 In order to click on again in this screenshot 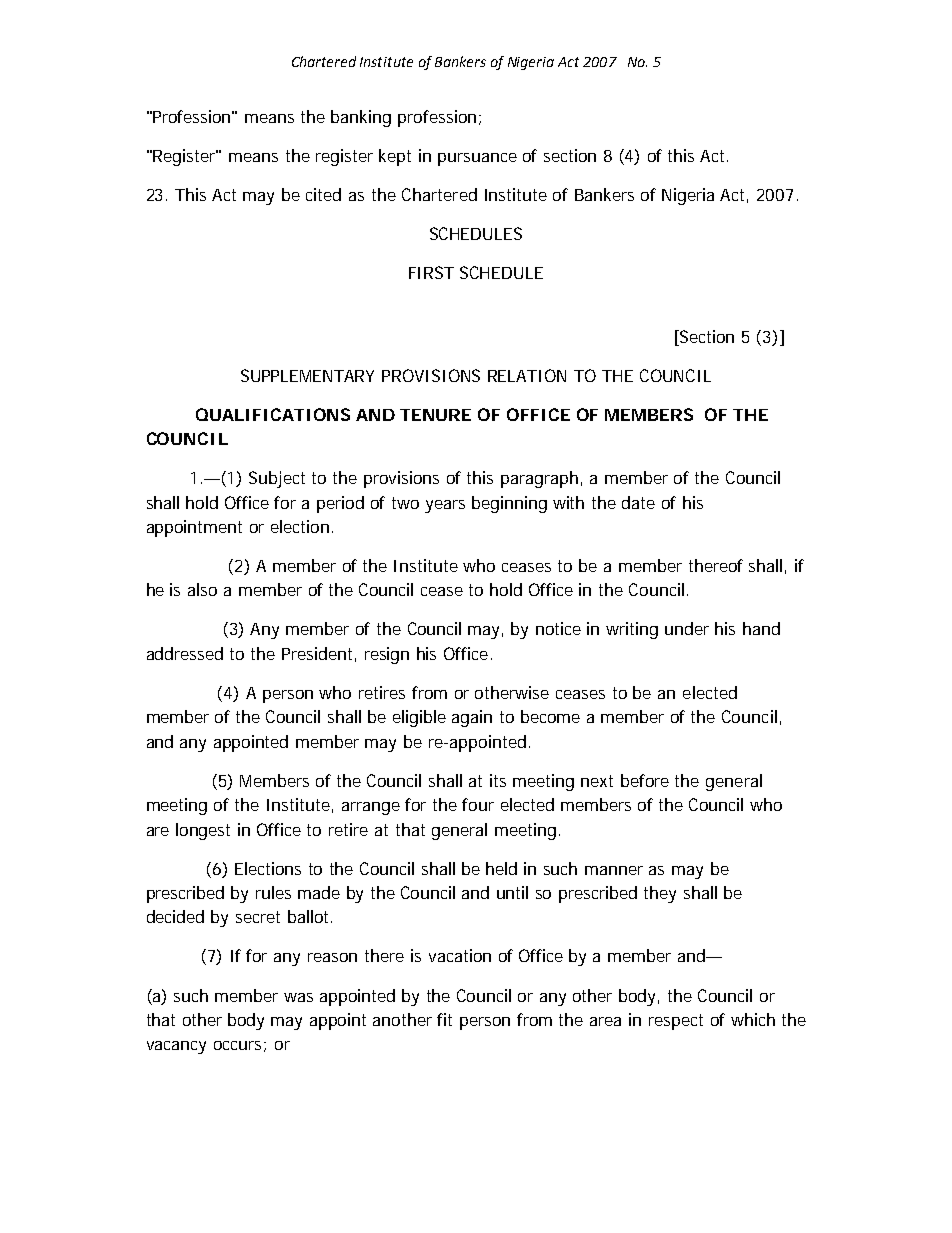, I will do `click(472, 718)`.
